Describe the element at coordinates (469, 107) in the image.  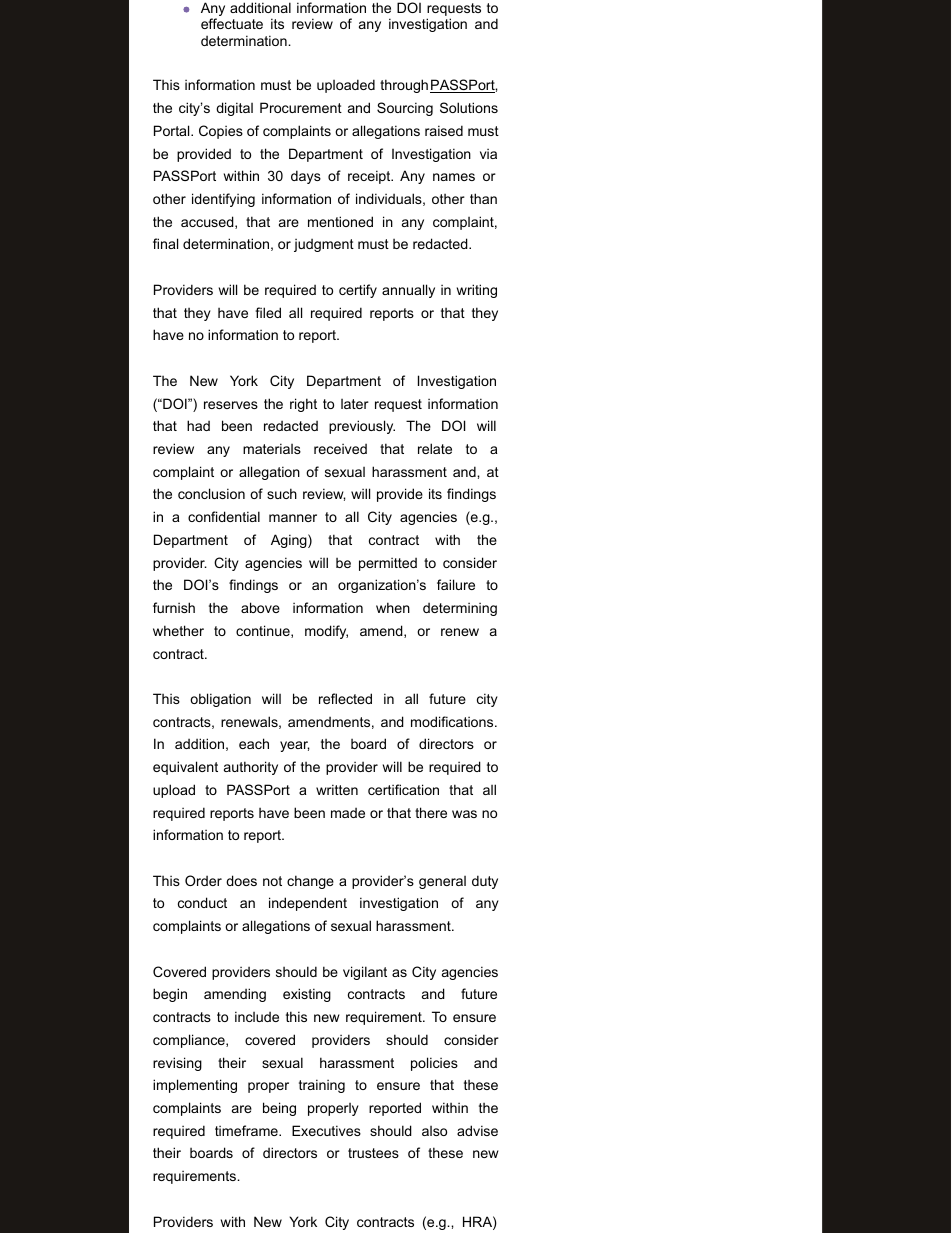
I see `Solutions` at that location.
